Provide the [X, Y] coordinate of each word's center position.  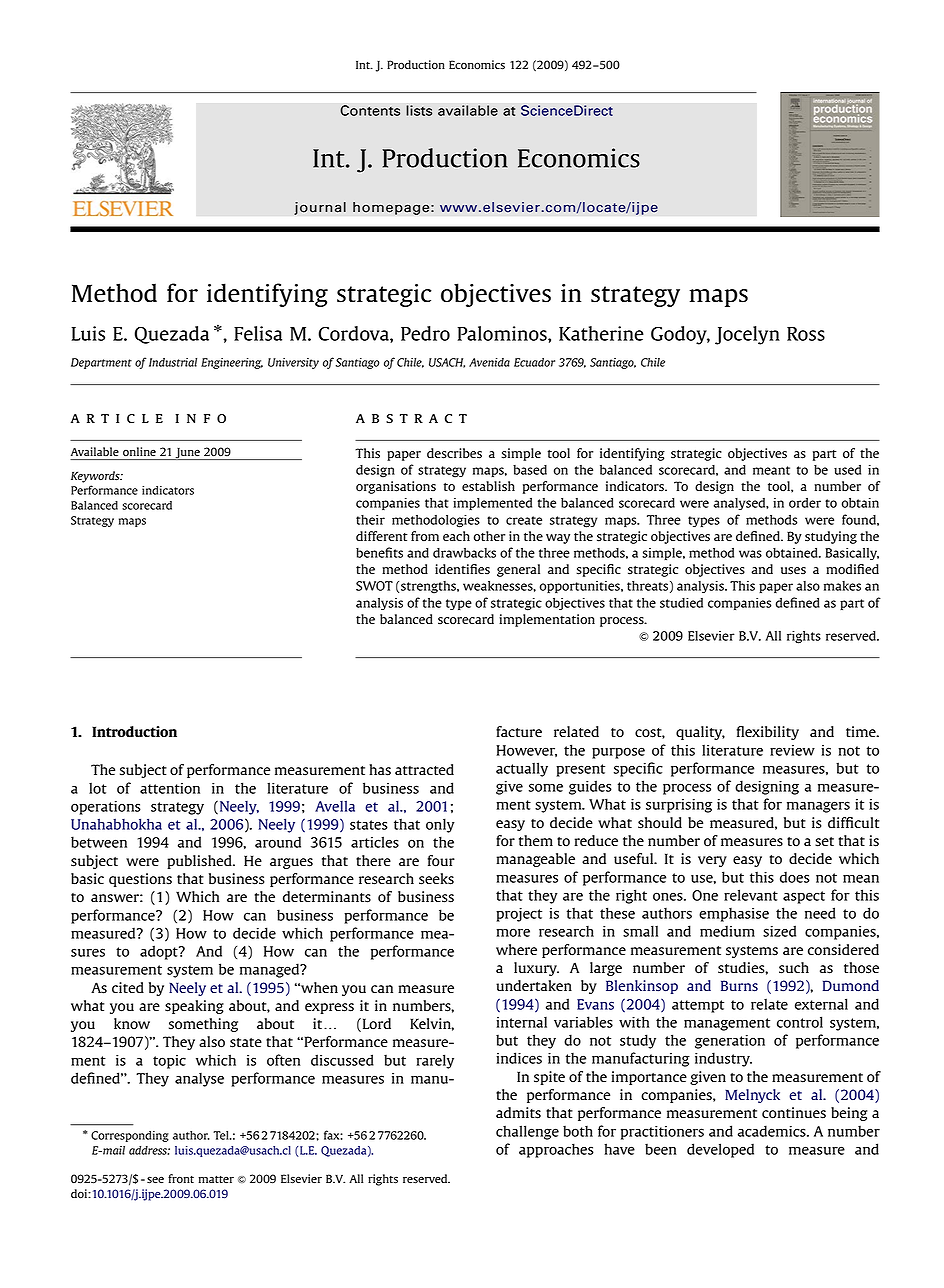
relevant [751, 895]
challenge [527, 1132]
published [200, 862]
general [518, 570]
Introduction [134, 731]
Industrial [173, 362]
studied [681, 602]
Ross [806, 334]
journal [320, 208]
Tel [222, 1135]
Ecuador [534, 362]
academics [773, 1131]
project [519, 915]
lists [419, 110]
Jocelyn [747, 335]
